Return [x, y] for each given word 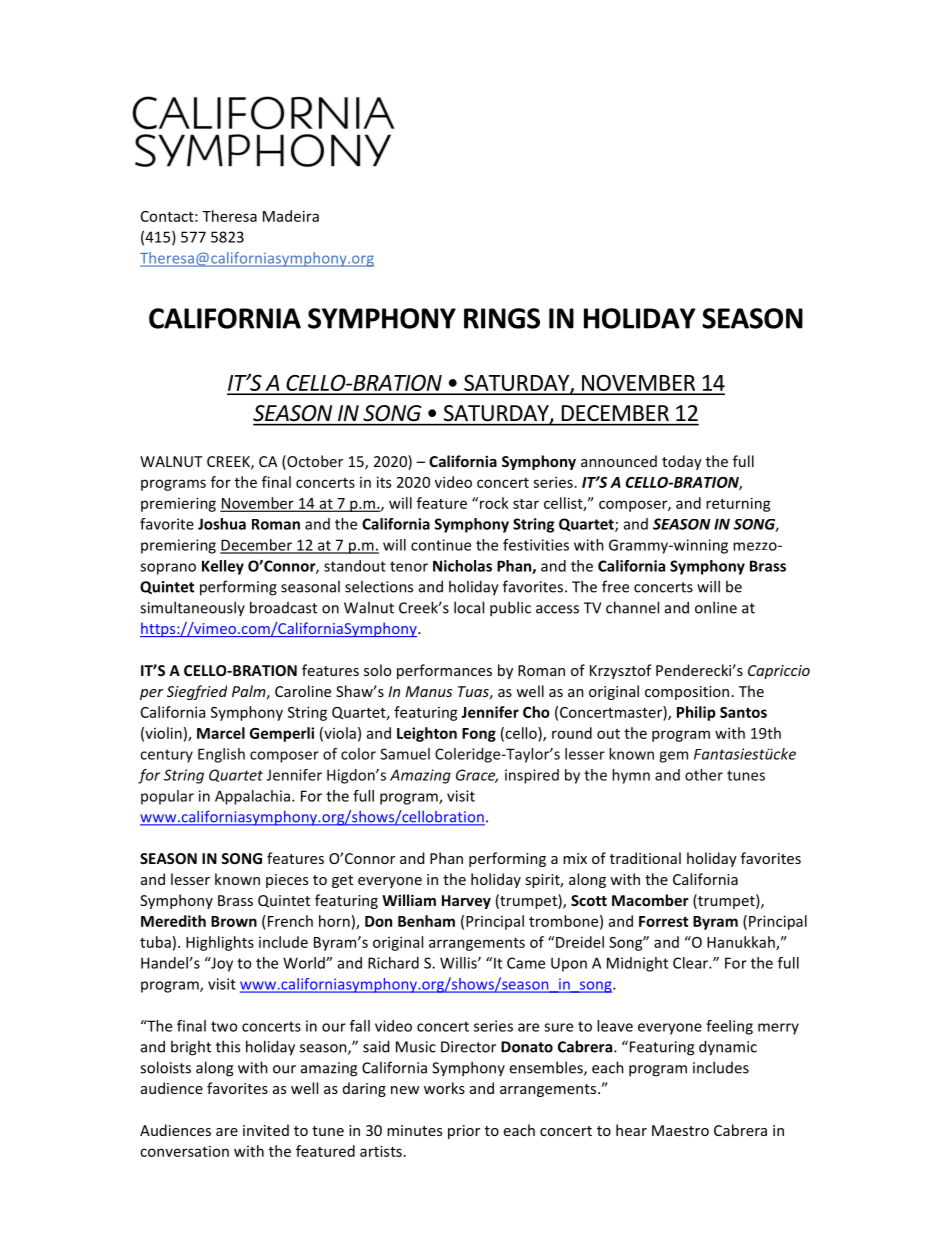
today [682, 462]
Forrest [663, 921]
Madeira [291, 216]
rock [494, 503]
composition [687, 693]
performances [444, 671]
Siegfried [197, 692]
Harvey [466, 902]
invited [266, 1130]
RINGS [502, 318]
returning [738, 504]
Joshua [222, 524]
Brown [234, 921]
